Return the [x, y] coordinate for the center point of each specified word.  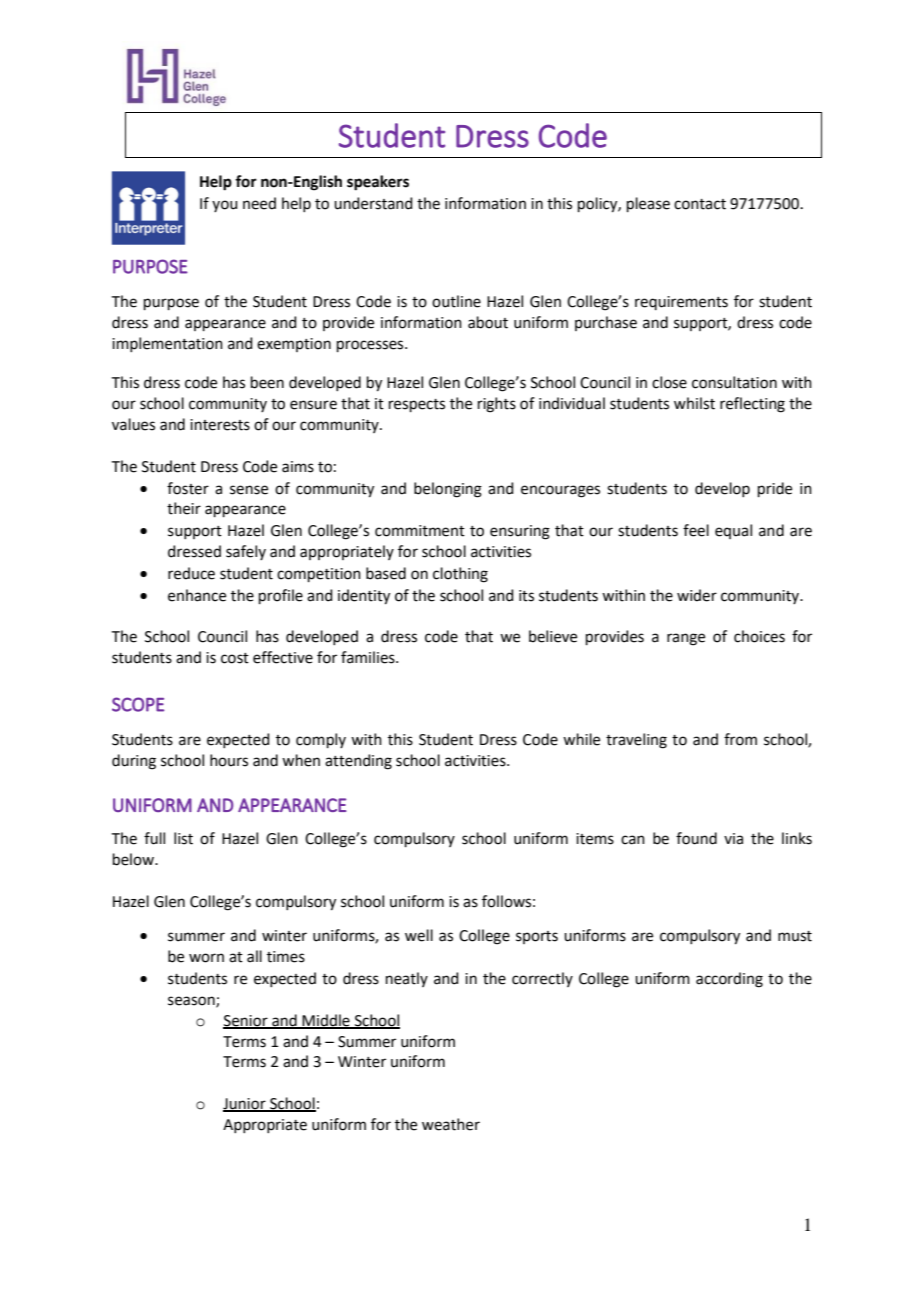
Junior [245, 1105]
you [225, 206]
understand [373, 203]
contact [700, 204]
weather [451, 1124]
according [729, 980]
